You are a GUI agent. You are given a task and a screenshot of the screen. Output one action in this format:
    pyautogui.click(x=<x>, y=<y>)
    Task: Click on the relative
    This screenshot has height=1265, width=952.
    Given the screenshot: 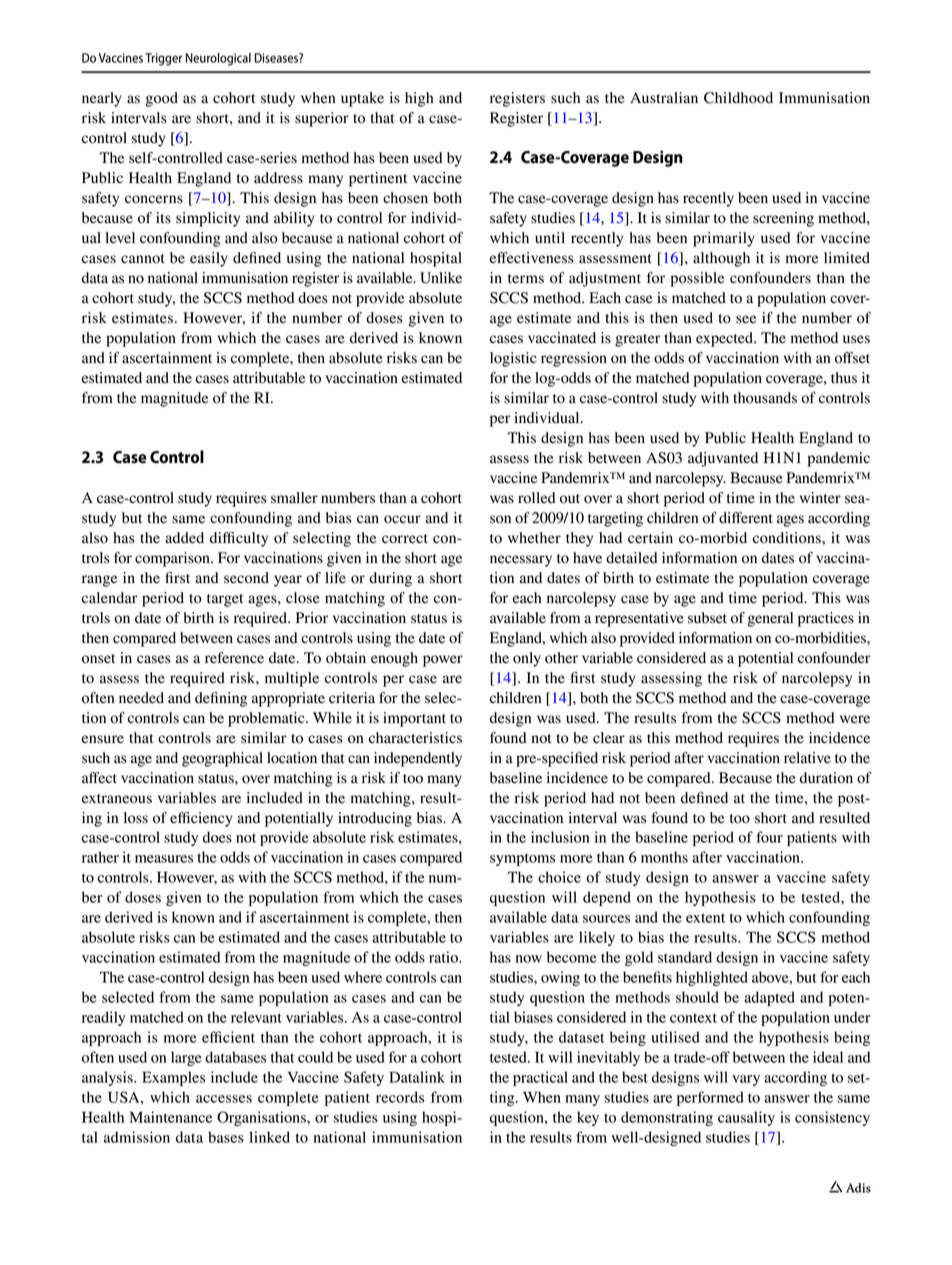 What is the action you would take?
    pyautogui.click(x=807, y=758)
